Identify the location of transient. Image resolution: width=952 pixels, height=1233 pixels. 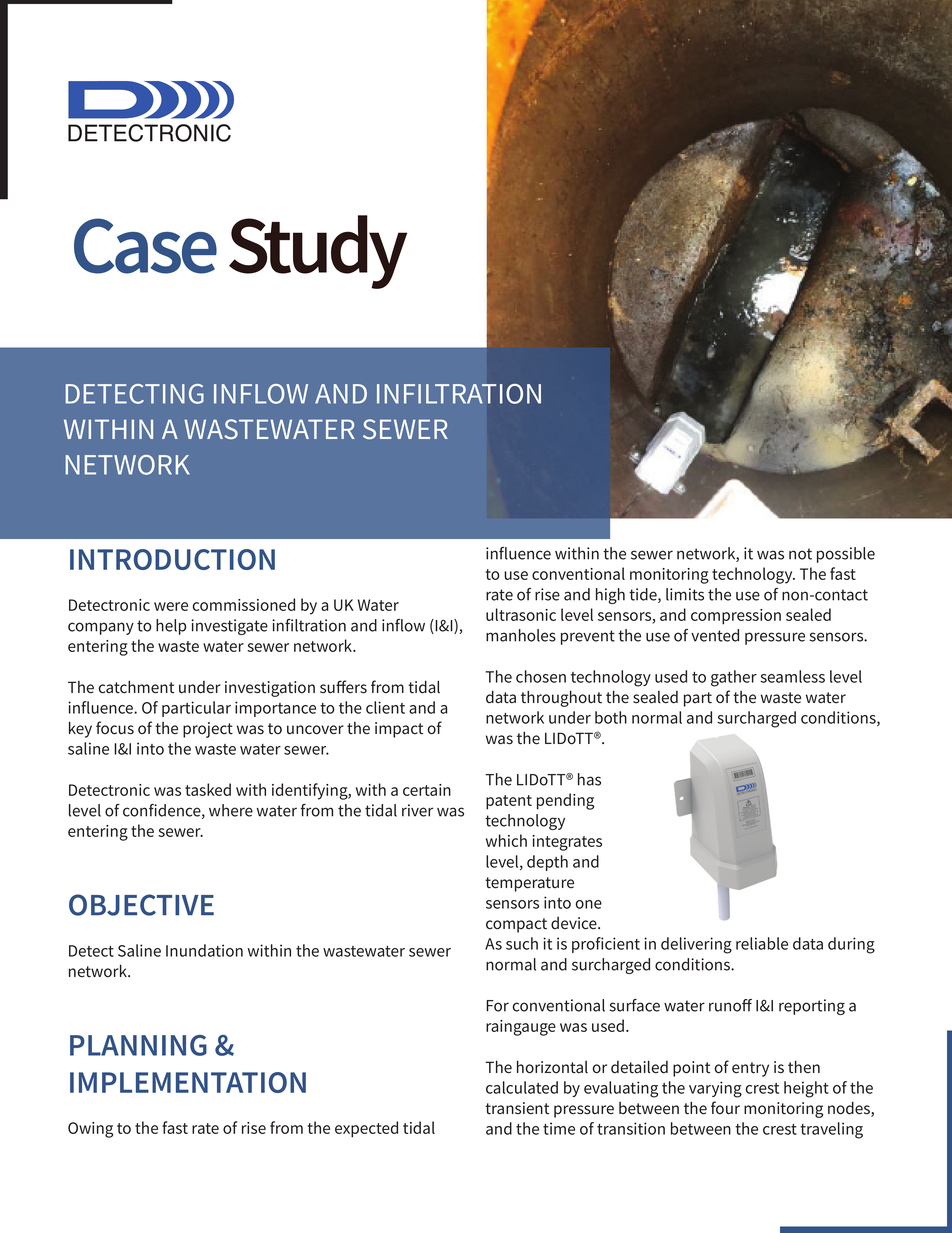
(517, 1108).
